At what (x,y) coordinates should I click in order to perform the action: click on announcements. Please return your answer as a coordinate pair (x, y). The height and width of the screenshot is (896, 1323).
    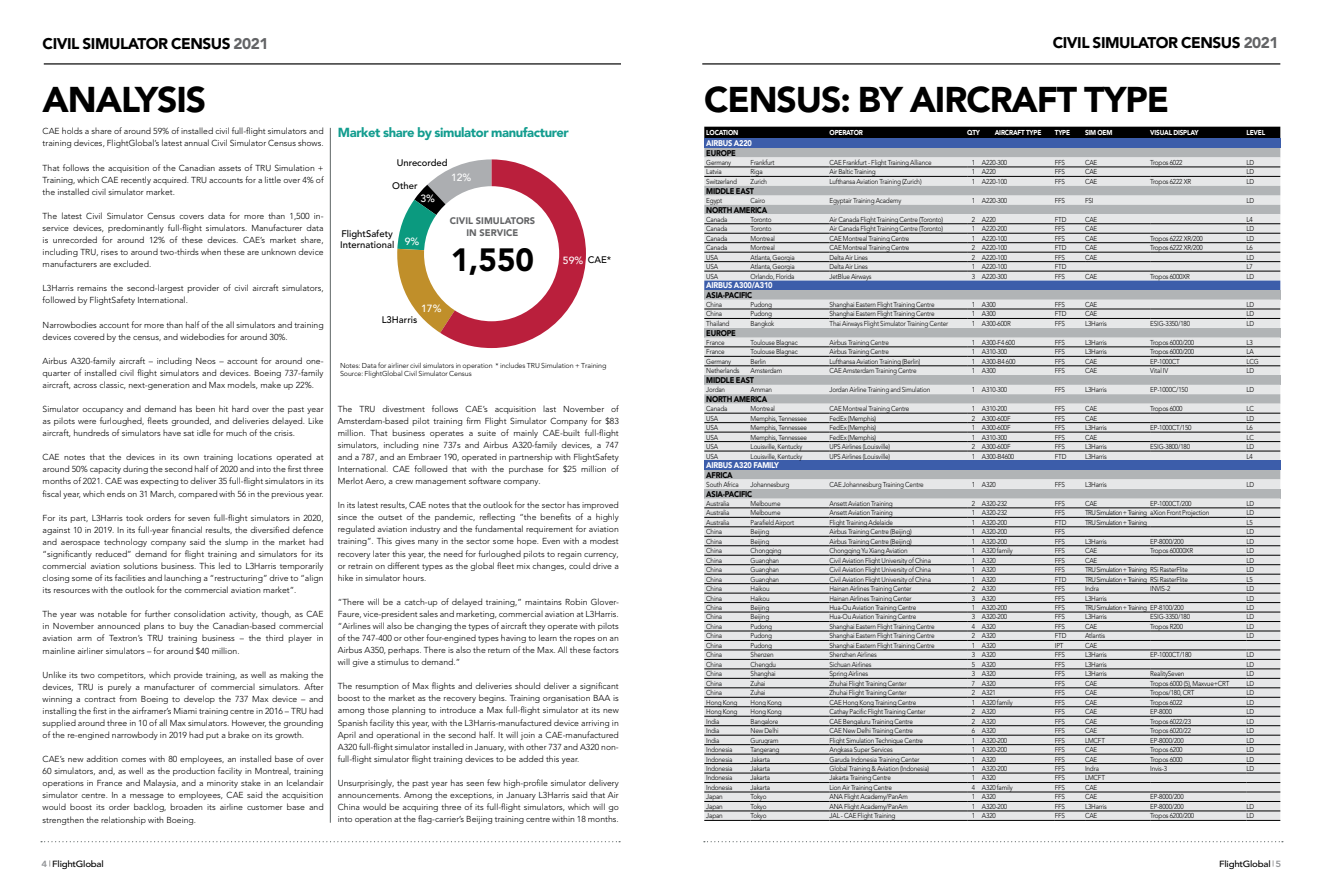
    Looking at the image, I should click on (369, 795).
